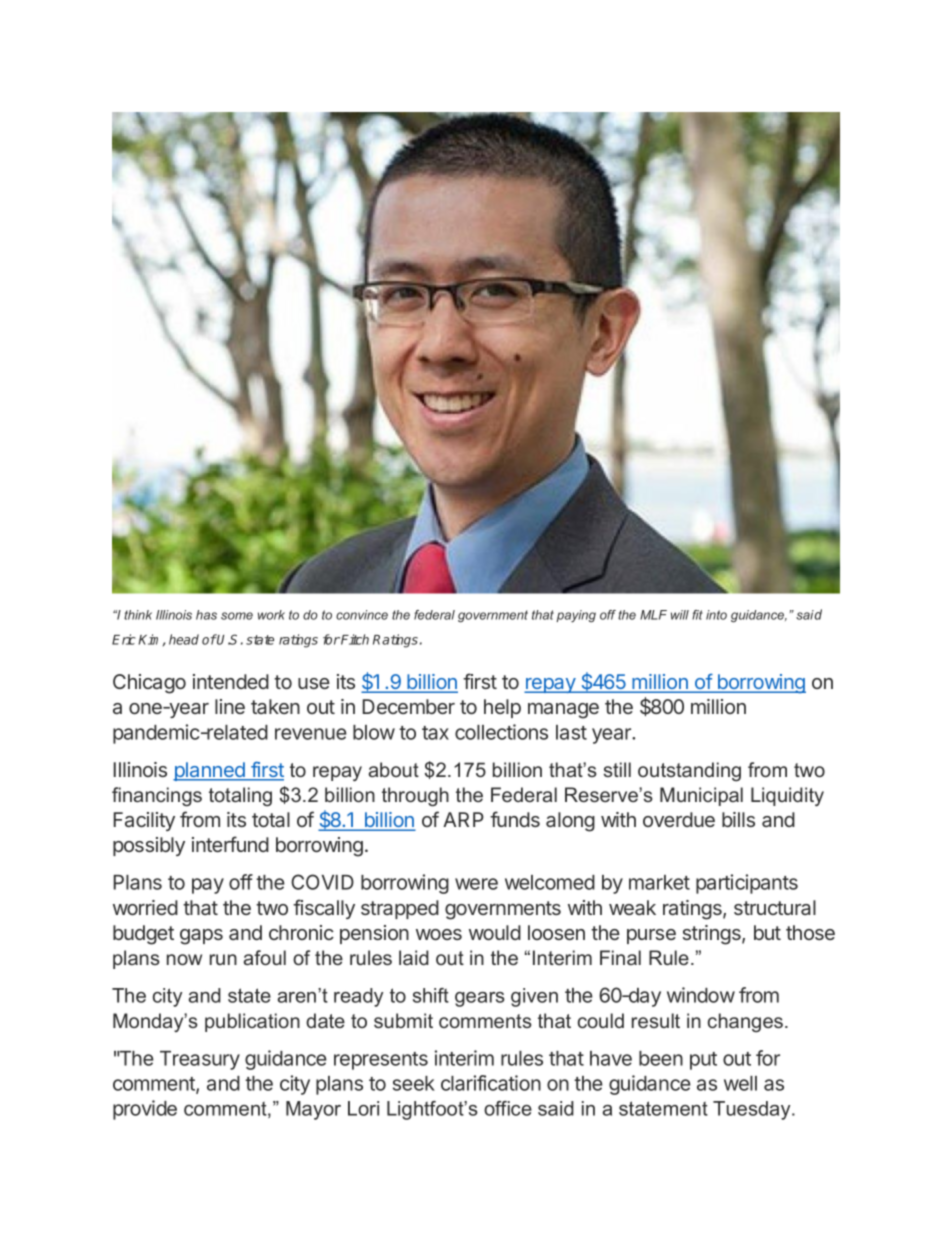 Image resolution: width=952 pixels, height=1233 pixels. What do you see at coordinates (740, 1083) in the screenshot?
I see `well` at bounding box center [740, 1083].
